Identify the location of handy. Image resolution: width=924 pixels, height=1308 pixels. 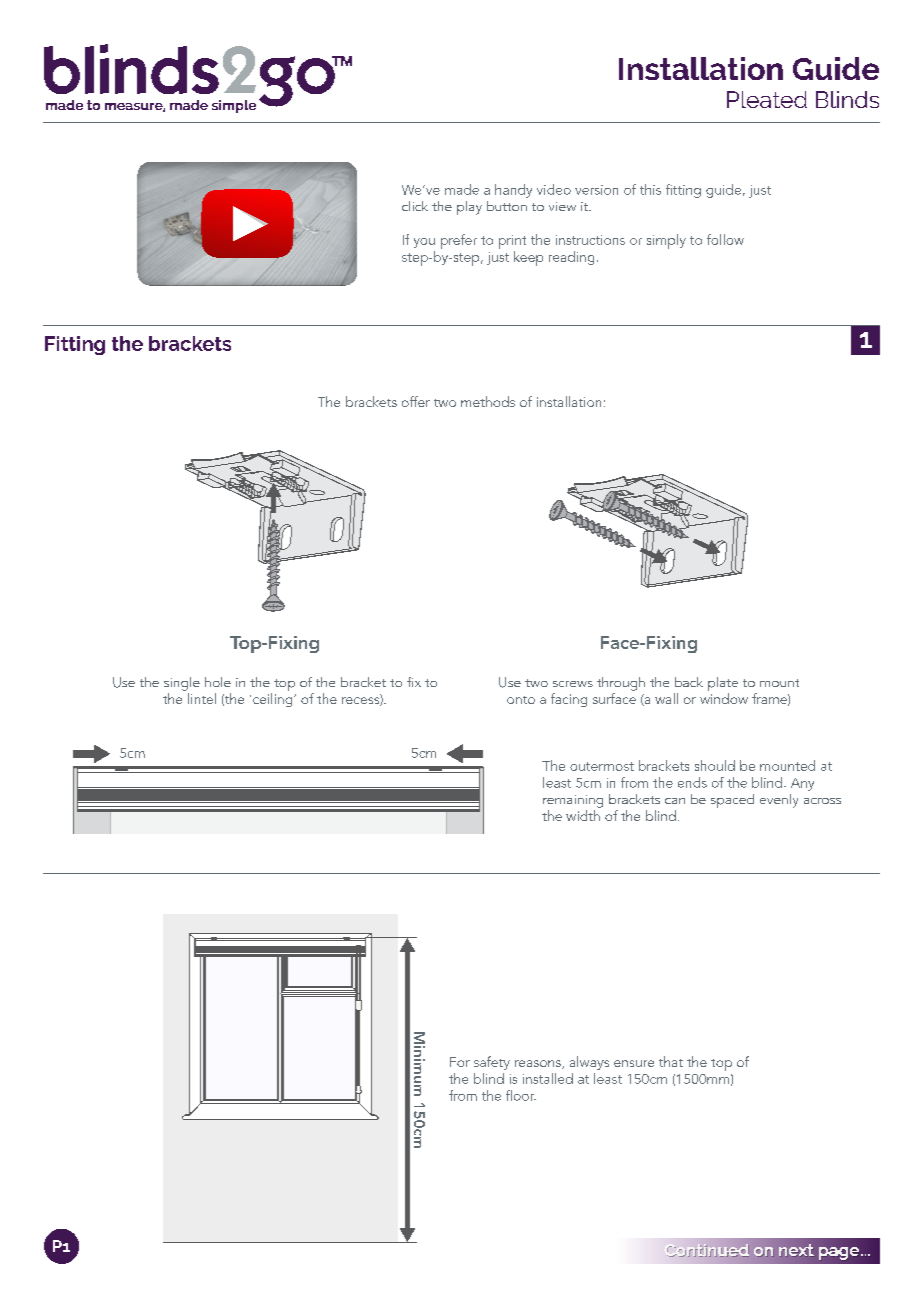
(513, 191).
